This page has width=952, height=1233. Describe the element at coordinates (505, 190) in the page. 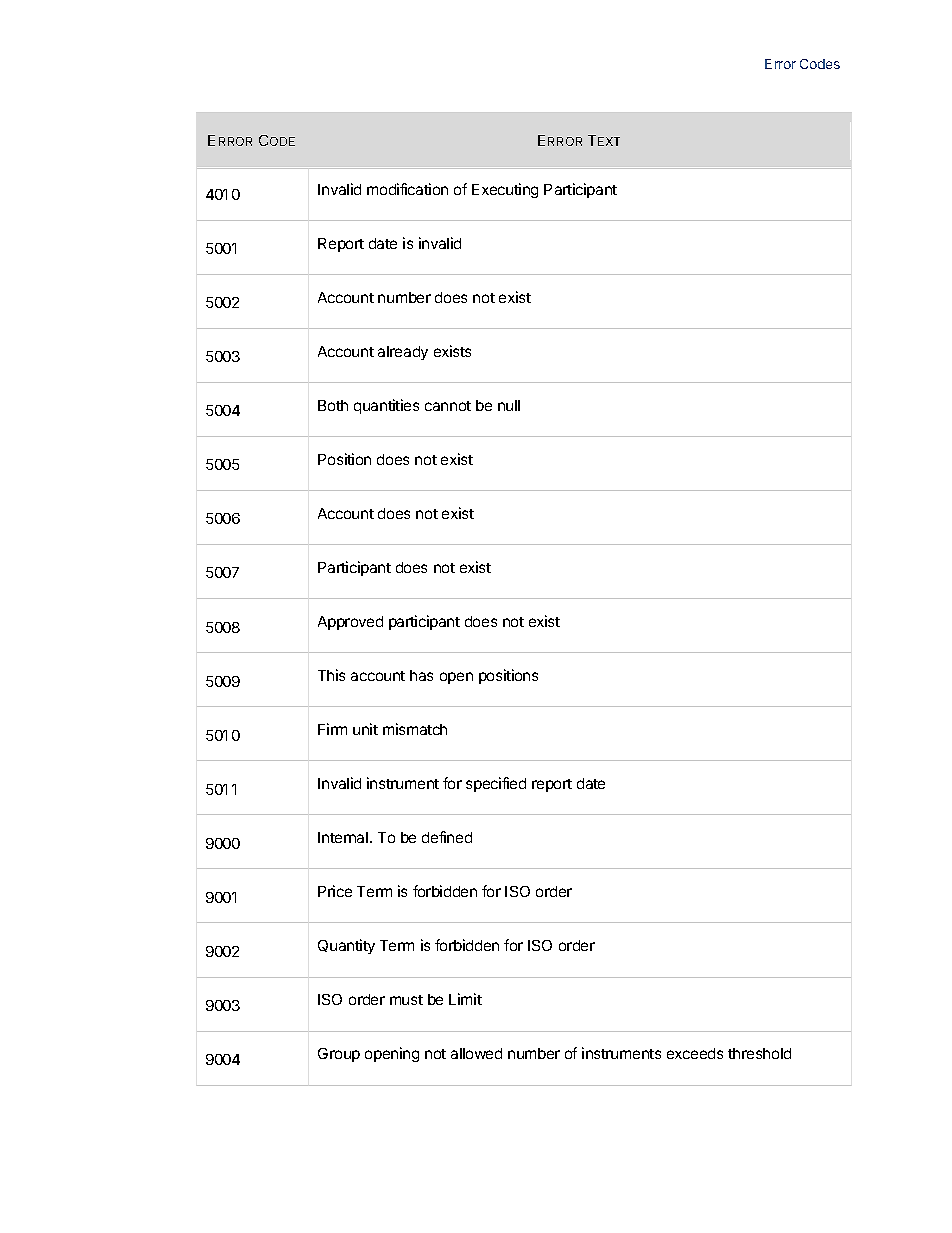

I see `Executing` at that location.
